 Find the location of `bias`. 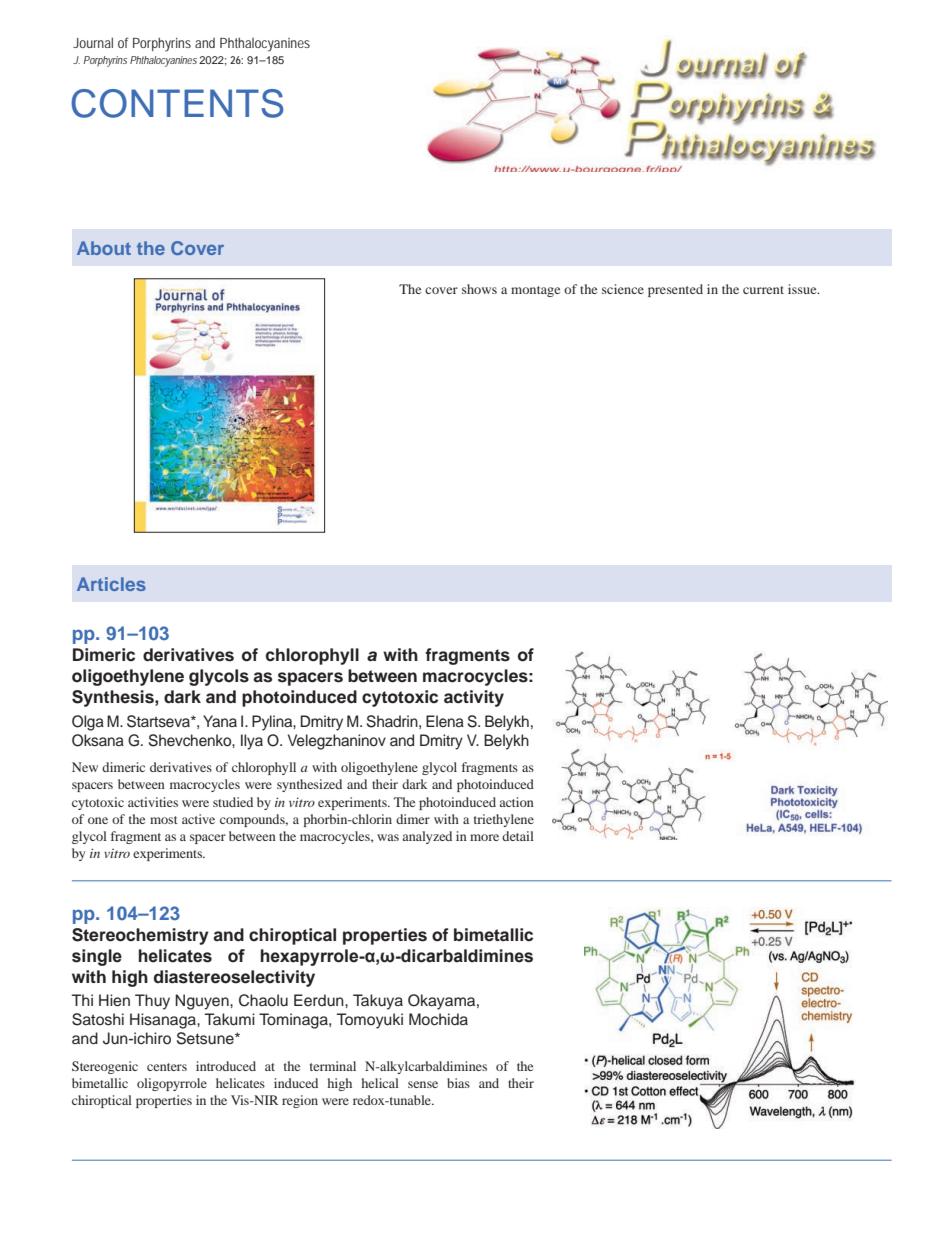

bias is located at coordinates (458, 1083).
